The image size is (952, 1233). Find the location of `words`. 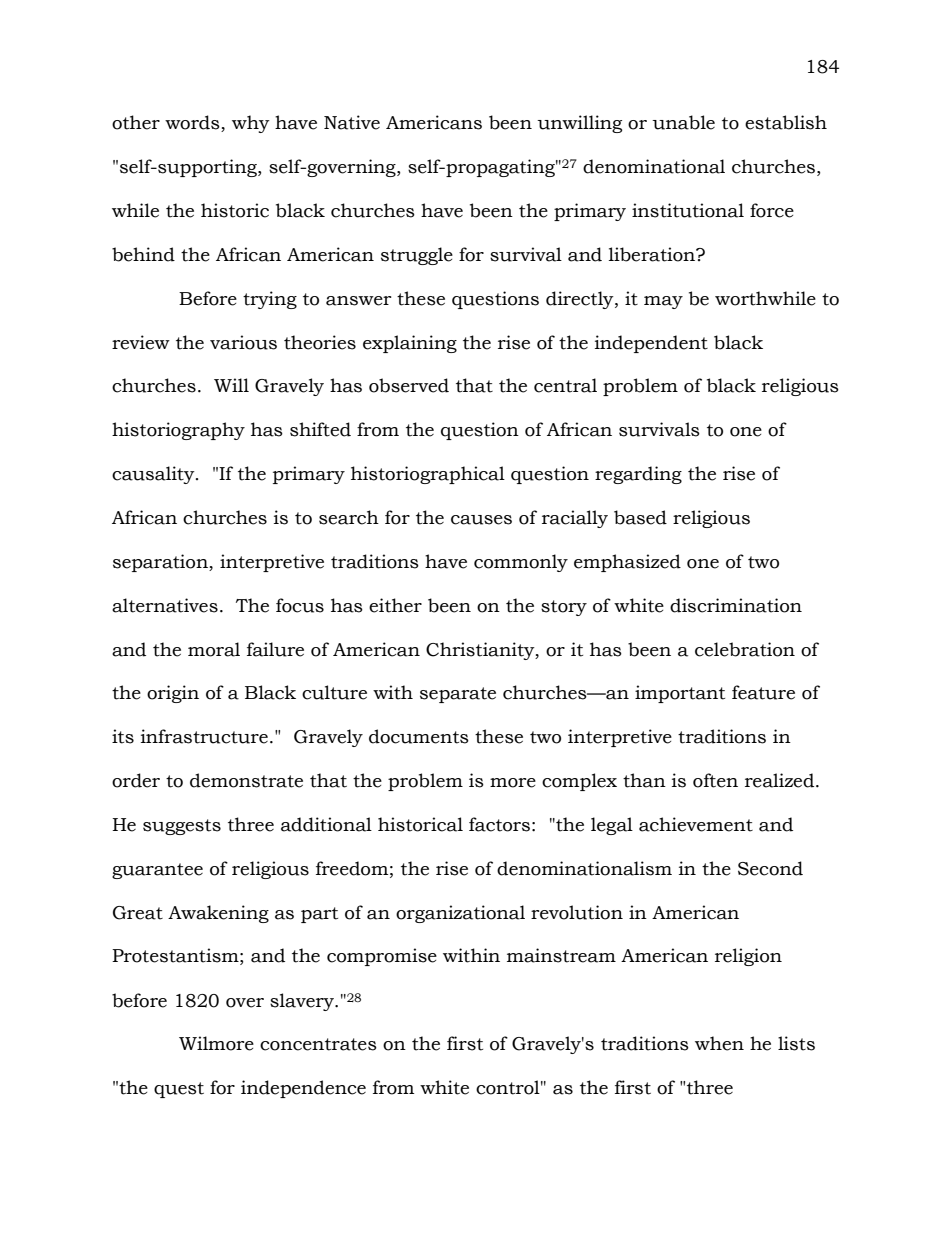

words is located at coordinates (193, 123).
